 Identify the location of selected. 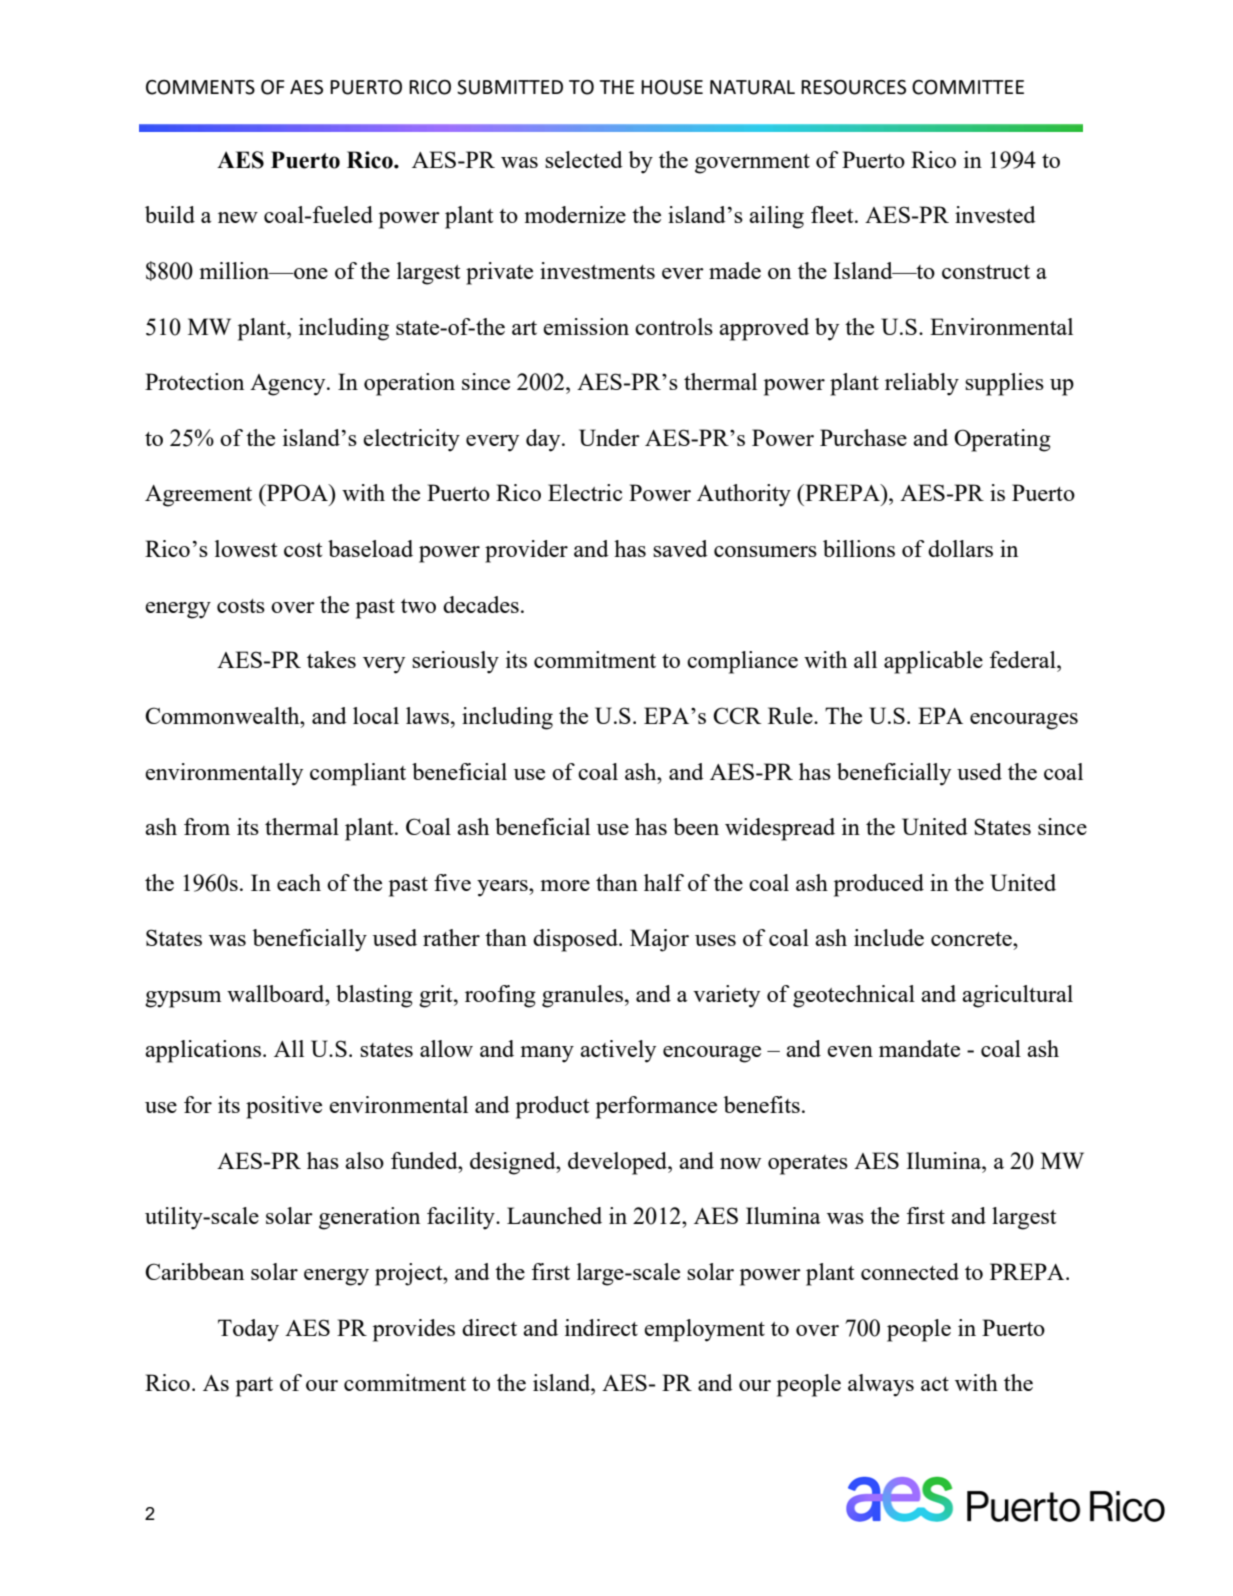
(584, 159).
